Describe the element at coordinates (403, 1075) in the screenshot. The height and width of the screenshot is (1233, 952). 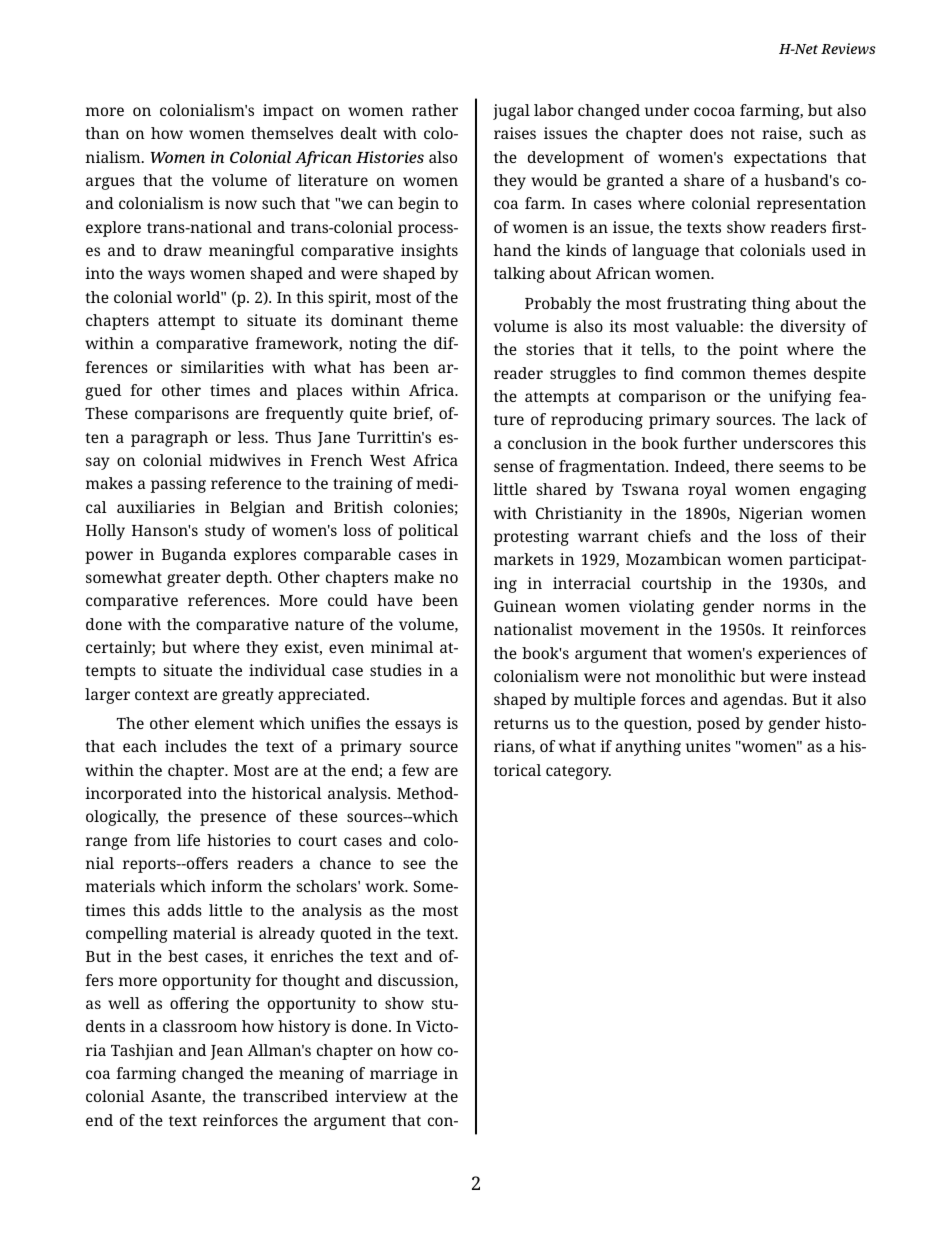
I see `marriage` at that location.
